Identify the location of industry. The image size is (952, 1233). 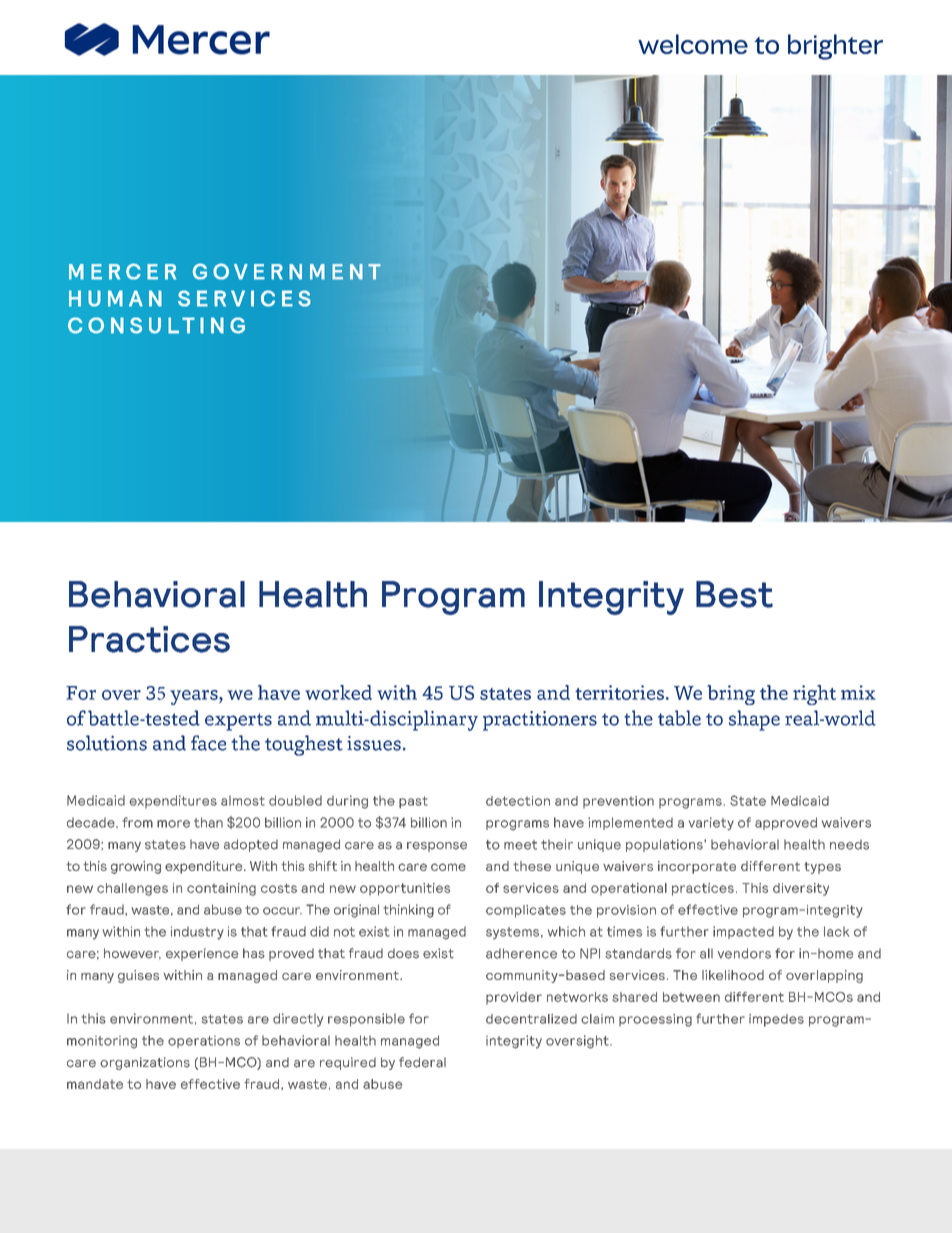
(197, 933).
